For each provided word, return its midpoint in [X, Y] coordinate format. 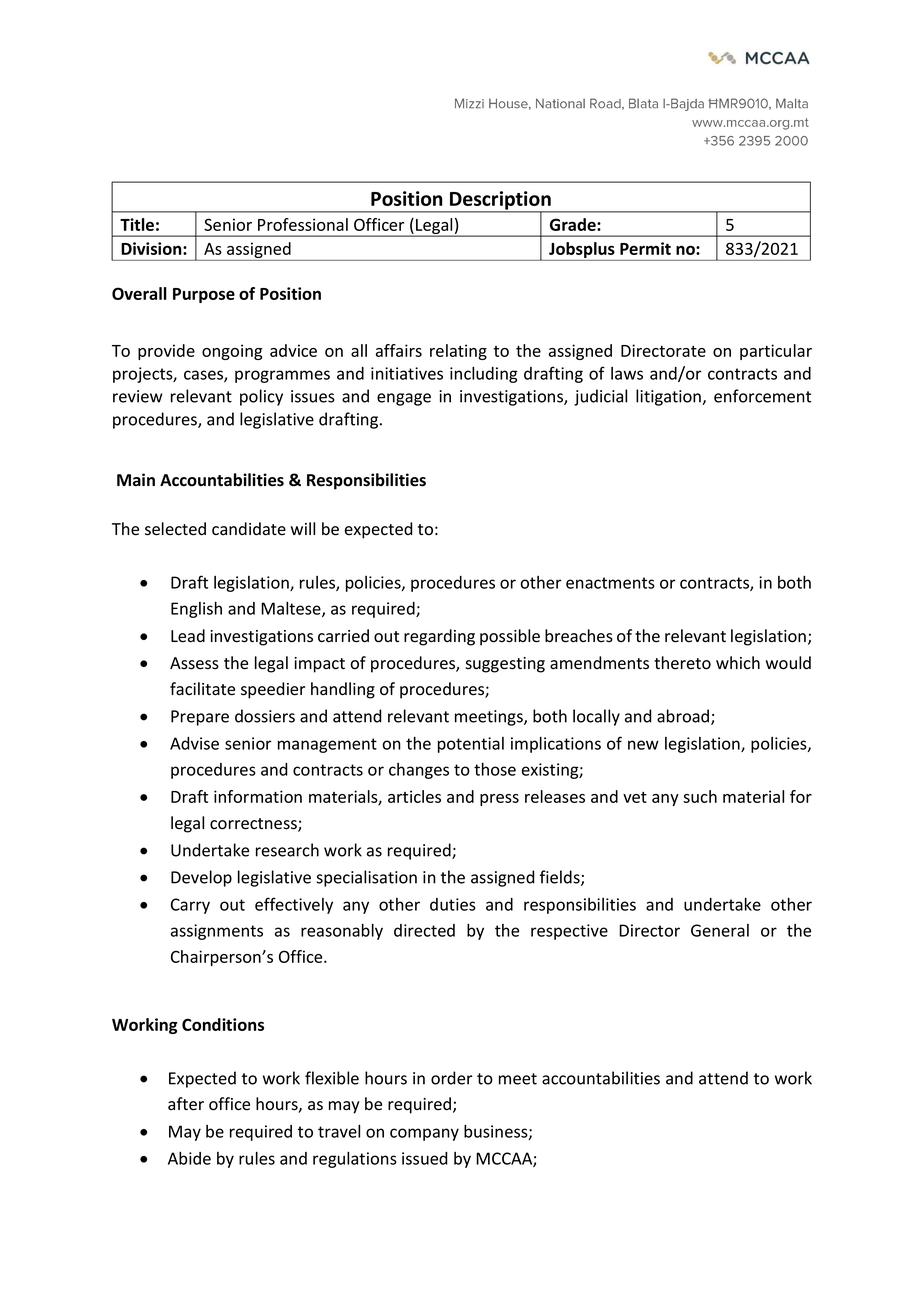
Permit [645, 248]
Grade [574, 224]
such [700, 796]
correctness [254, 825]
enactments [610, 583]
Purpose [204, 295]
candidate [249, 529]
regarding [439, 637]
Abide [189, 1158]
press [499, 800]
